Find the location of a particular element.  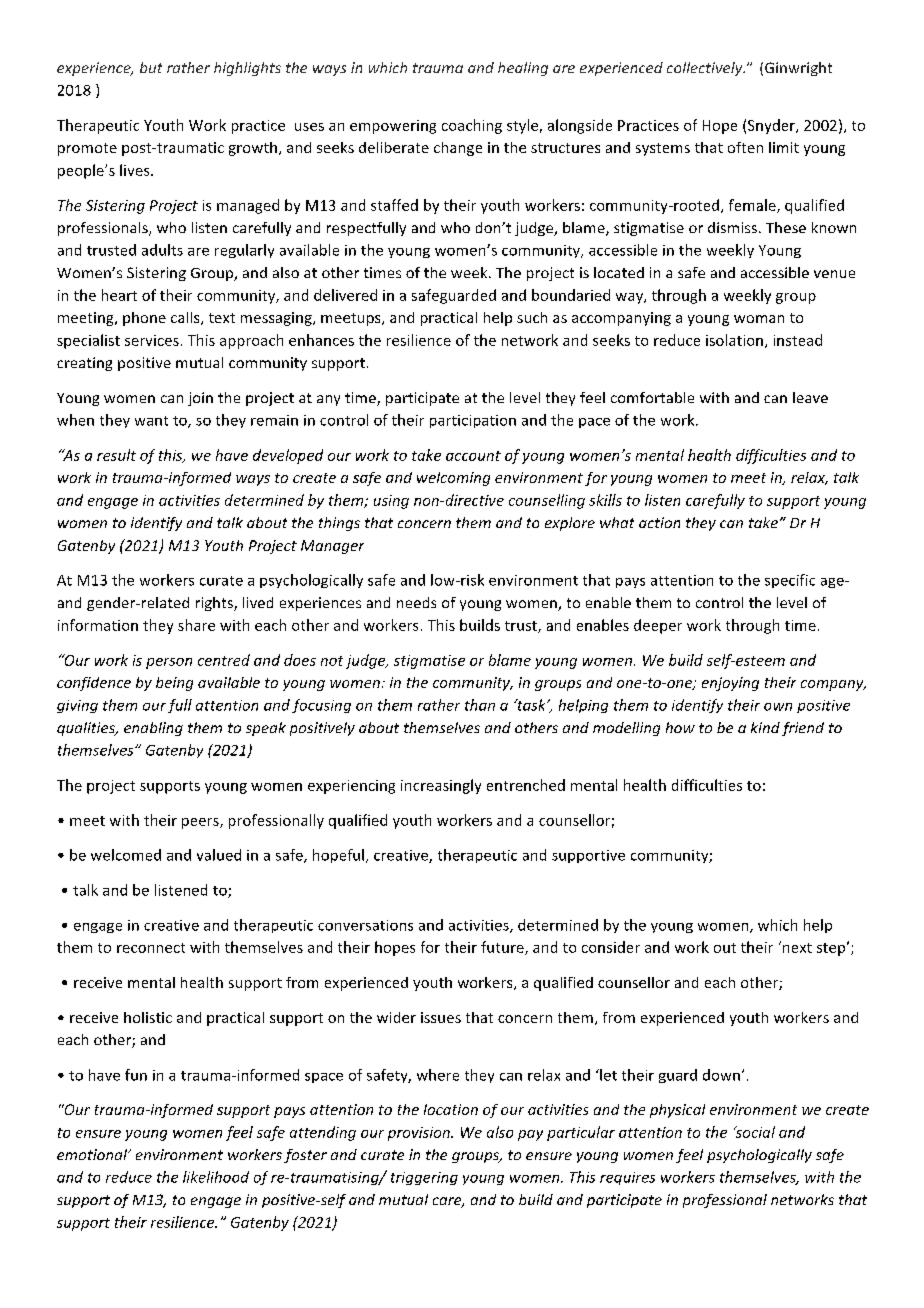

coaching is located at coordinates (472, 126).
